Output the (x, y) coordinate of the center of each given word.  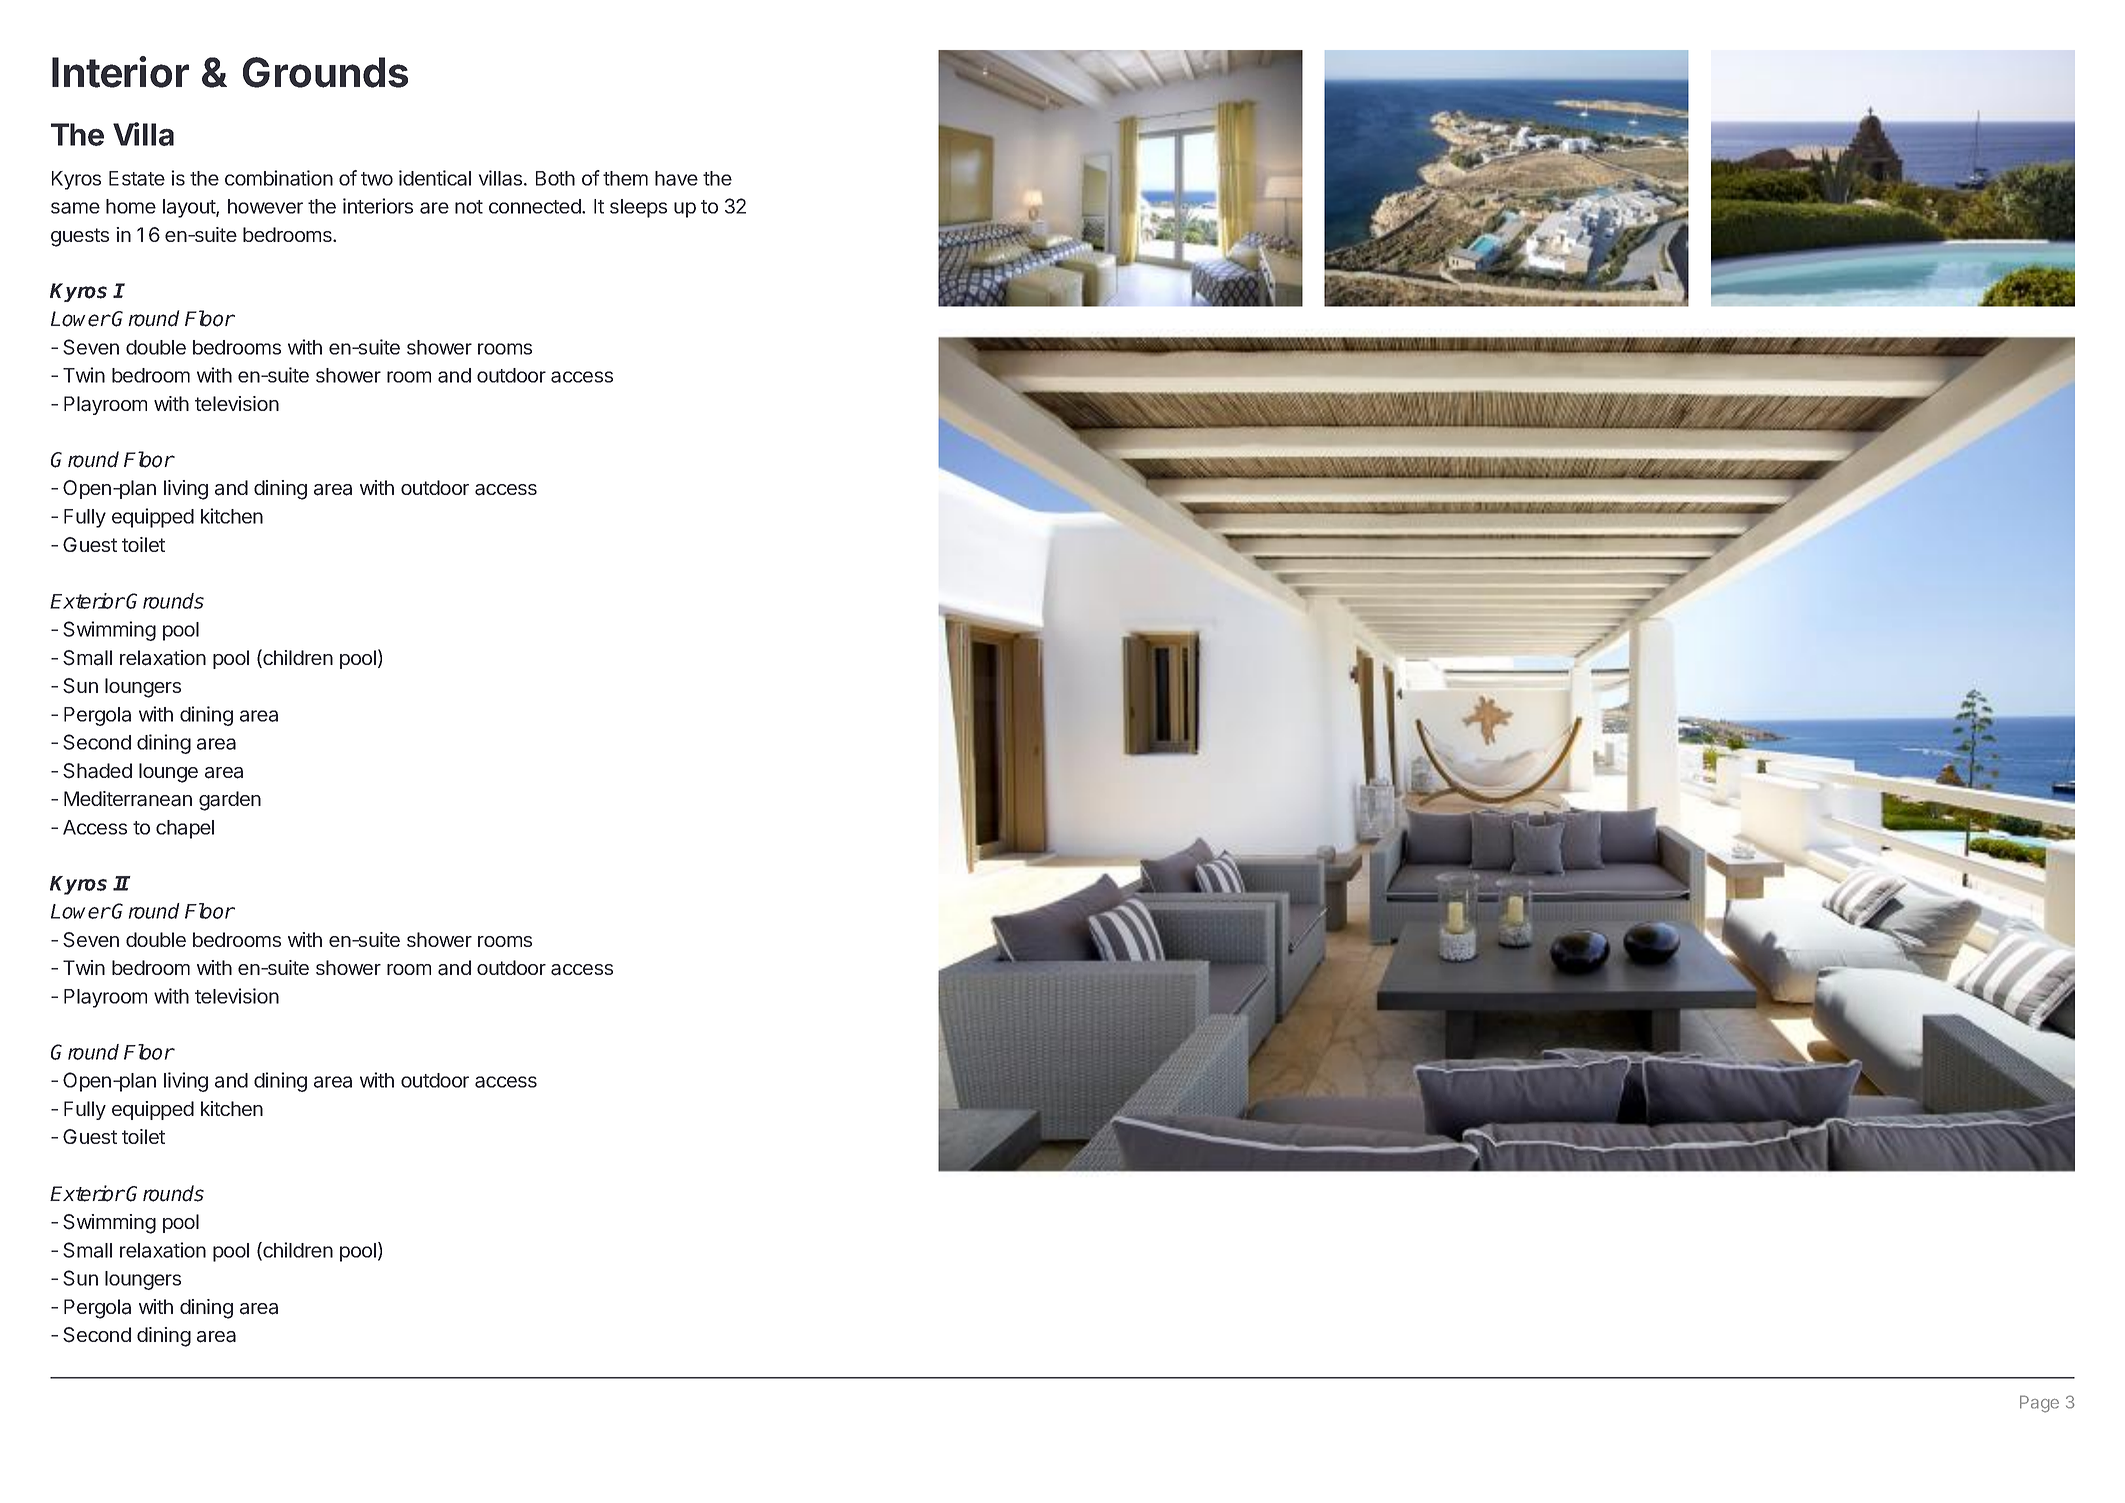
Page (2039, 1404)
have (676, 178)
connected (536, 206)
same (75, 208)
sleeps (638, 208)
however (265, 206)
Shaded (97, 771)
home (131, 206)
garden (230, 801)
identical (435, 178)
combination (279, 178)
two (377, 179)
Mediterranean (128, 799)
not (469, 207)
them (625, 178)
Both (555, 178)
